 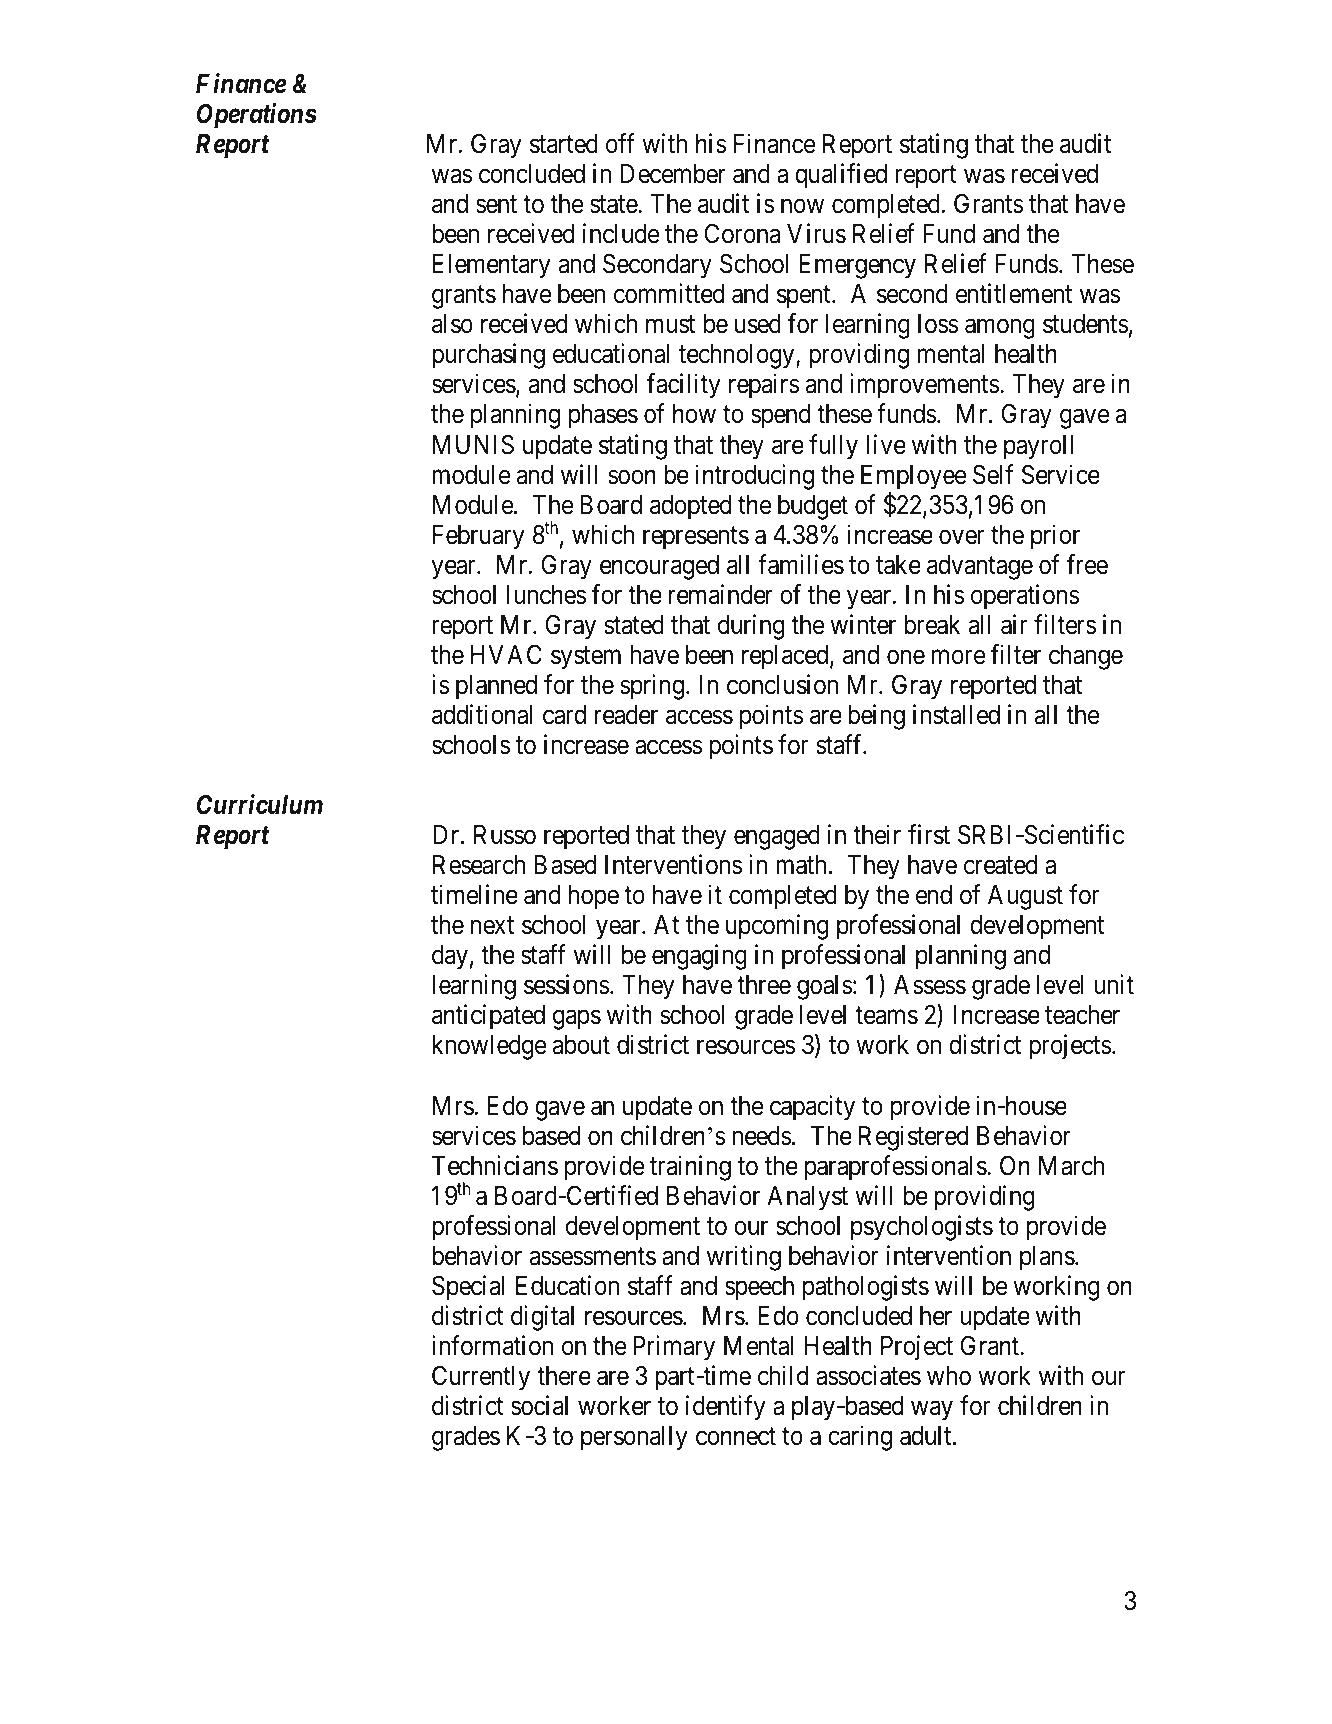 What do you see at coordinates (481, 1378) in the screenshot?
I see `Currently` at bounding box center [481, 1378].
